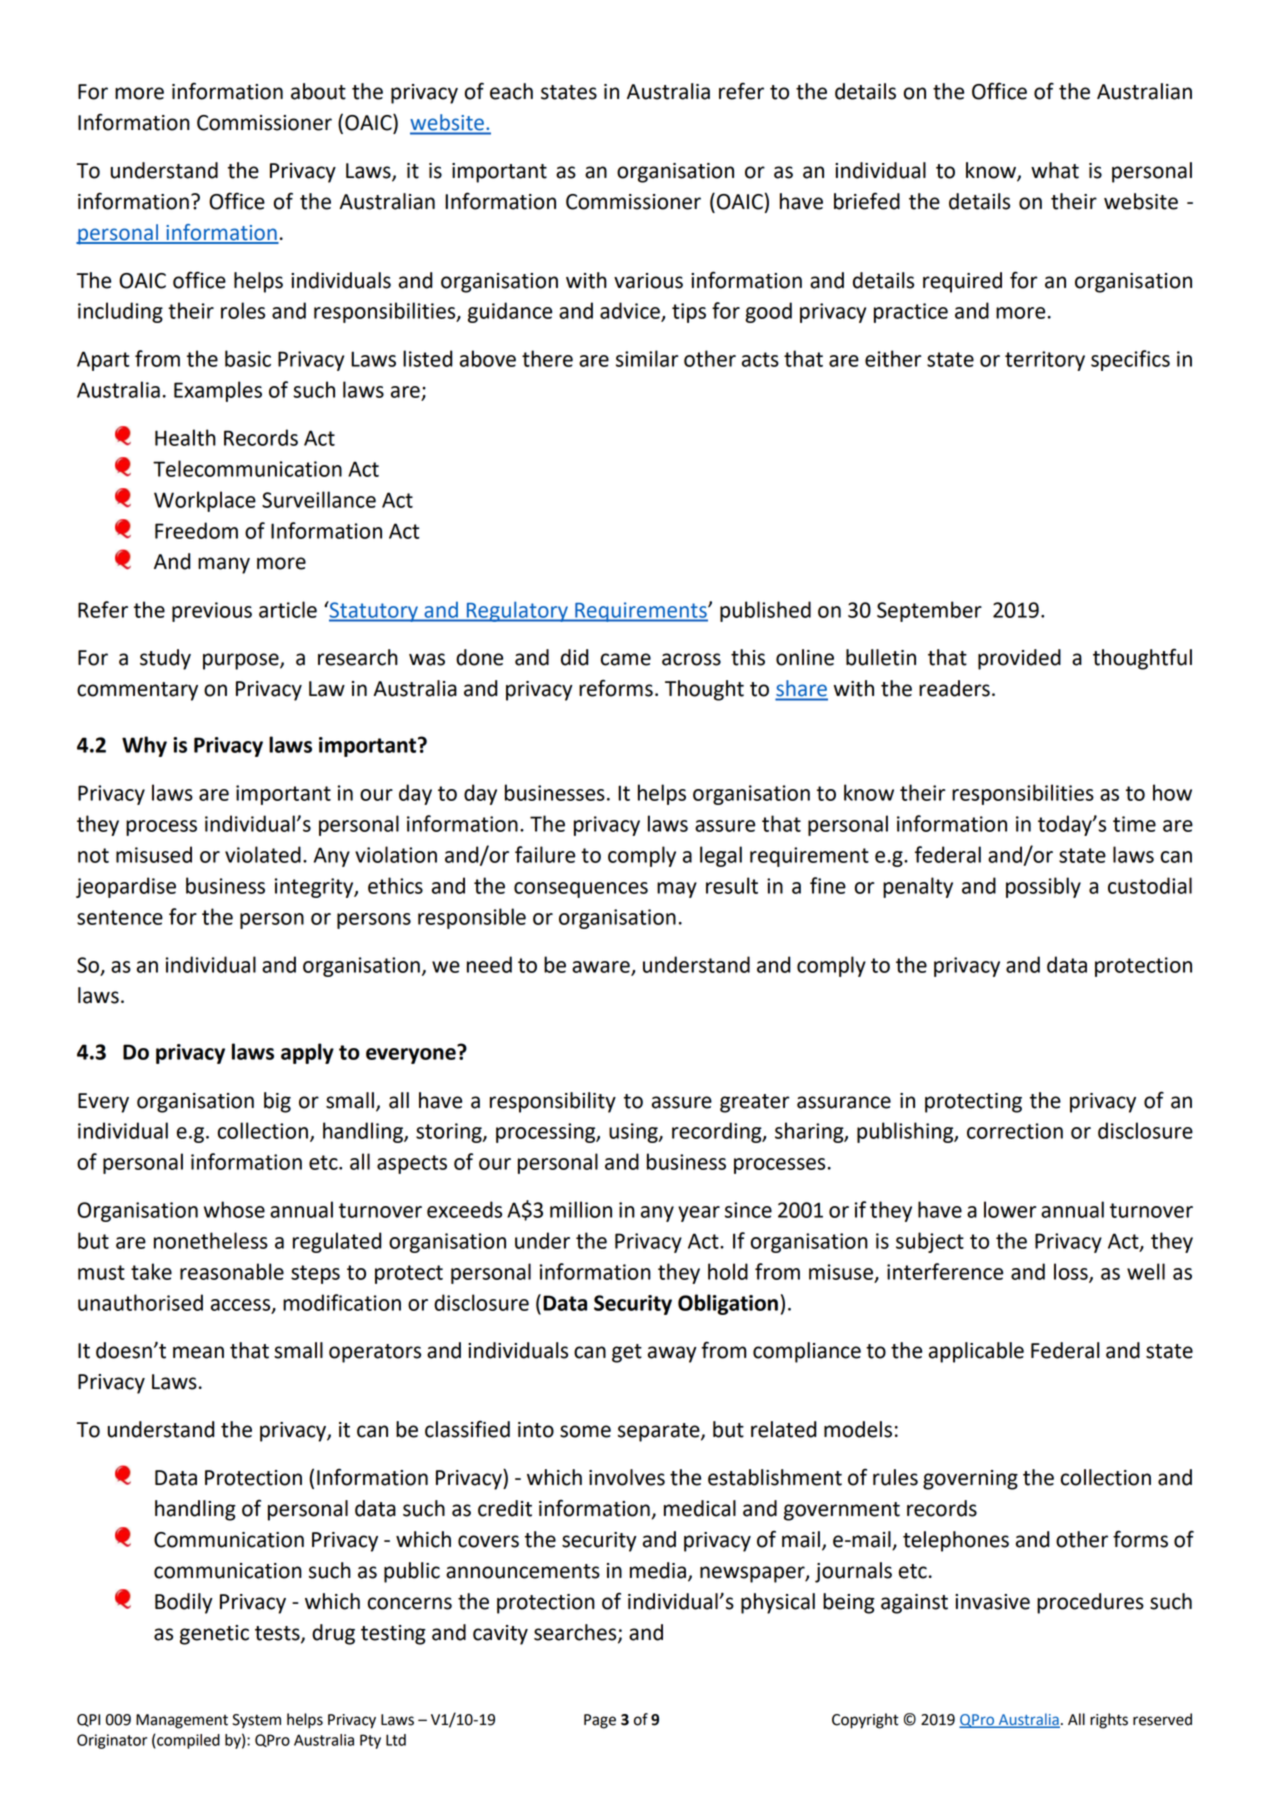  Describe the element at coordinates (318, 91) in the screenshot. I see `about` at that location.
